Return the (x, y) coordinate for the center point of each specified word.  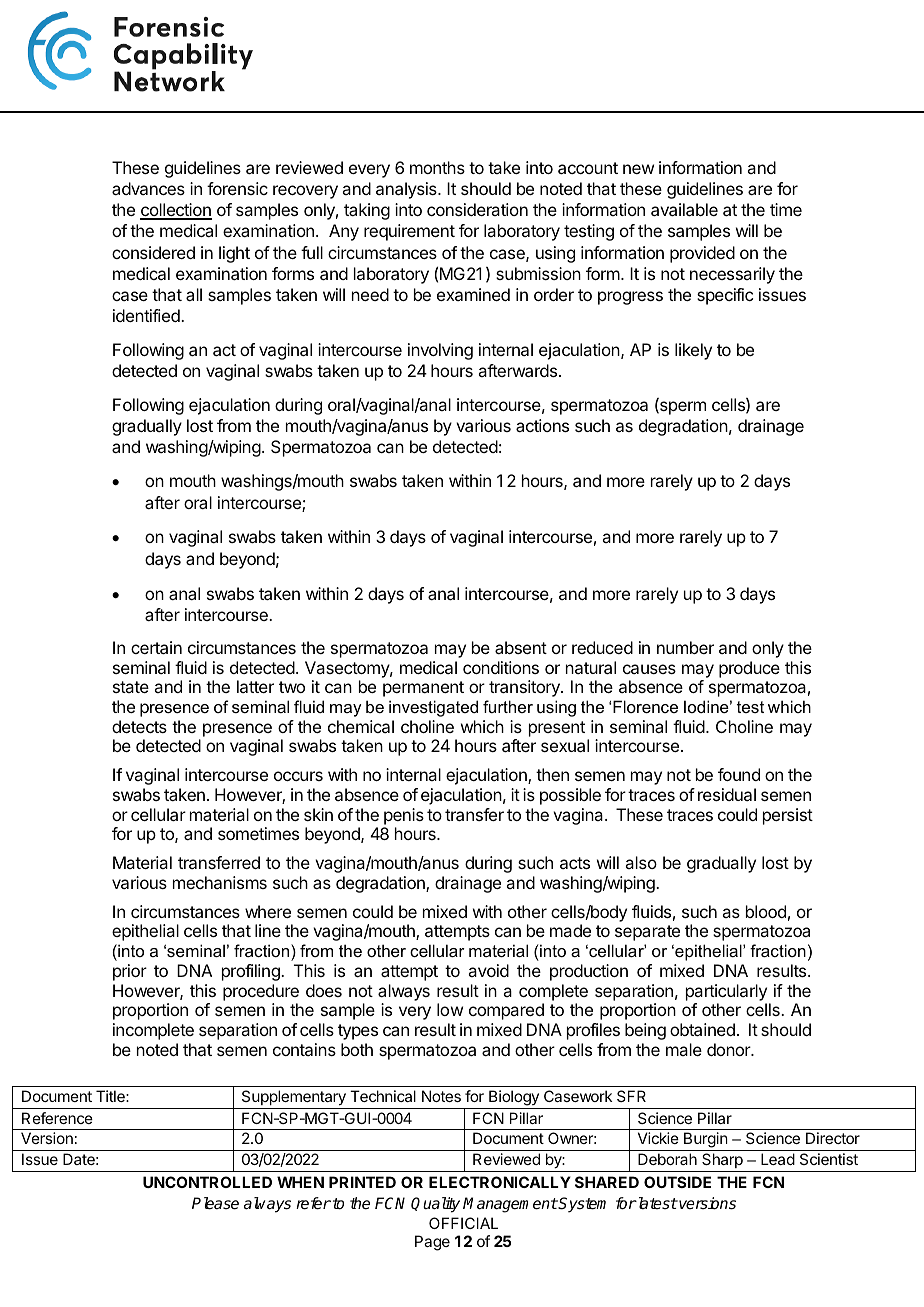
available (684, 209)
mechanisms (220, 882)
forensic (237, 188)
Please (215, 1203)
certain (156, 647)
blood (766, 911)
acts (575, 863)
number (685, 647)
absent (521, 647)
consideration (477, 209)
